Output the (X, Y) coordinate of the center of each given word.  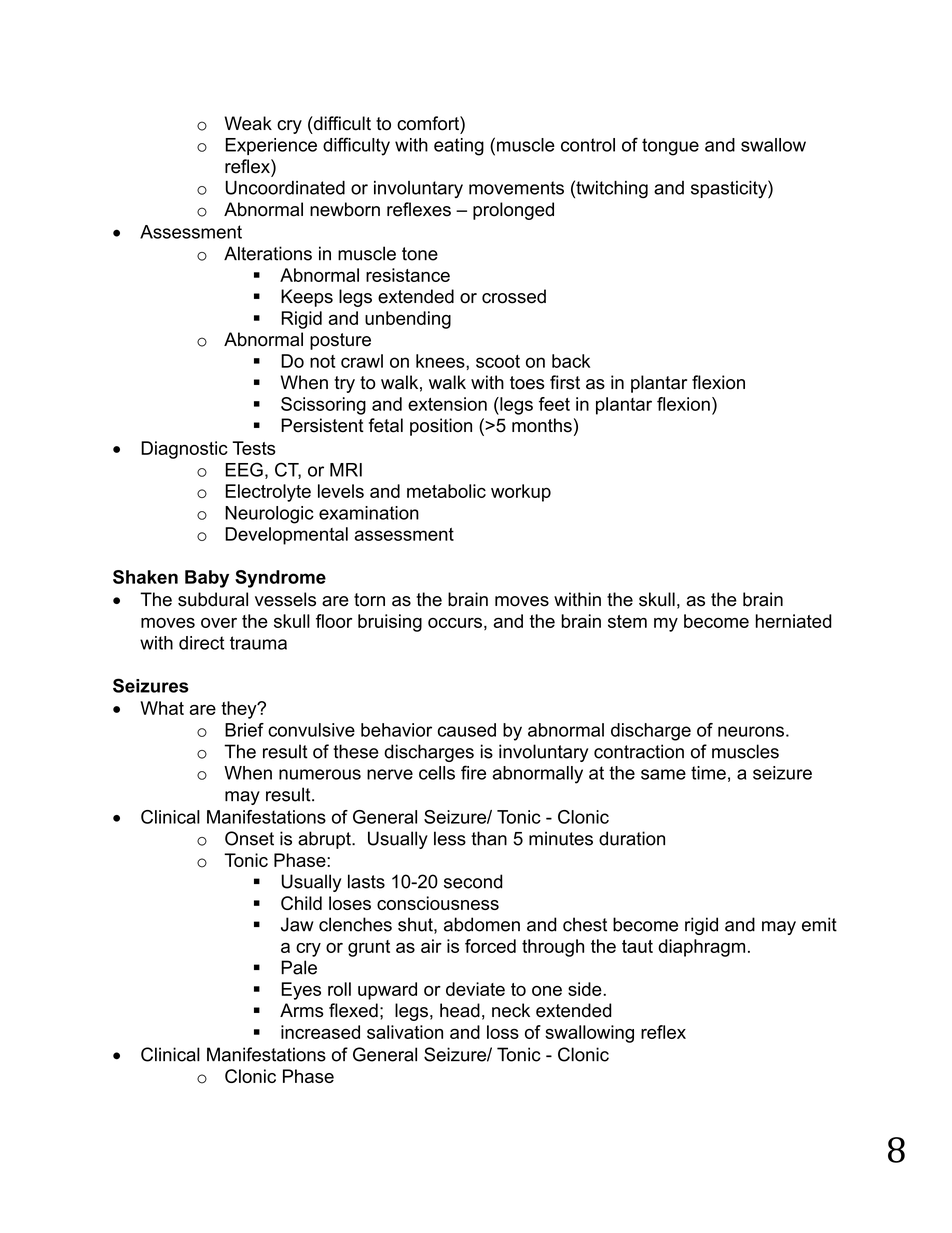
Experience (271, 146)
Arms (302, 1010)
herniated (794, 621)
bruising (390, 623)
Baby (207, 579)
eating (459, 147)
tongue (670, 147)
